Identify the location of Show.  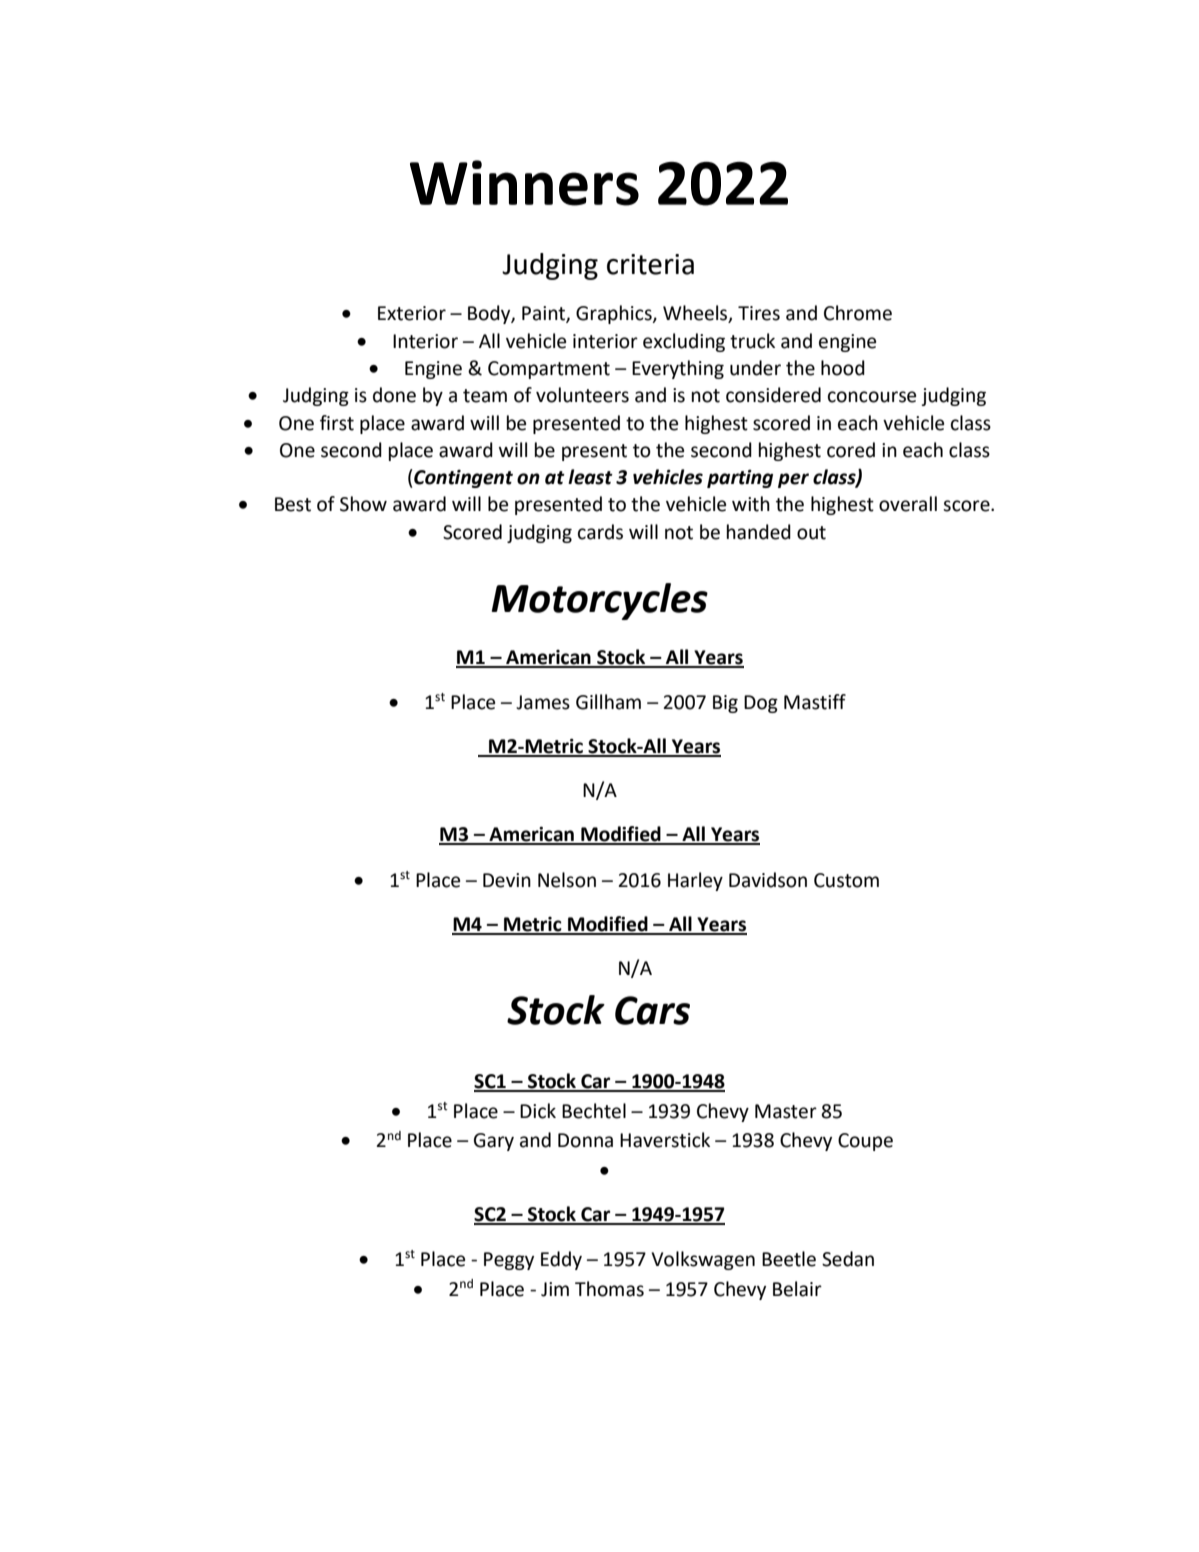
(363, 504).
